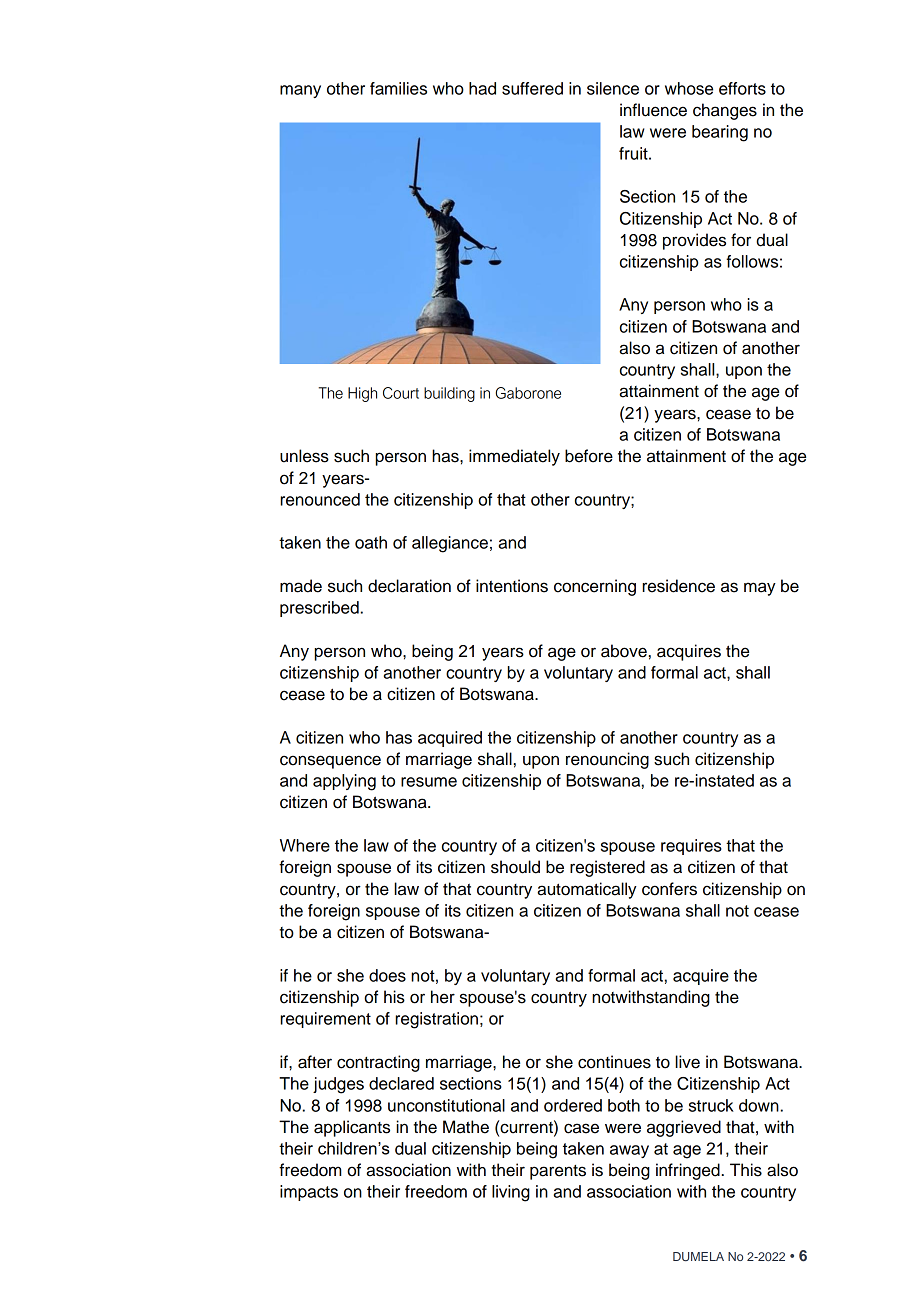 The width and height of the screenshot is (924, 1309). I want to click on requires, so click(691, 847).
